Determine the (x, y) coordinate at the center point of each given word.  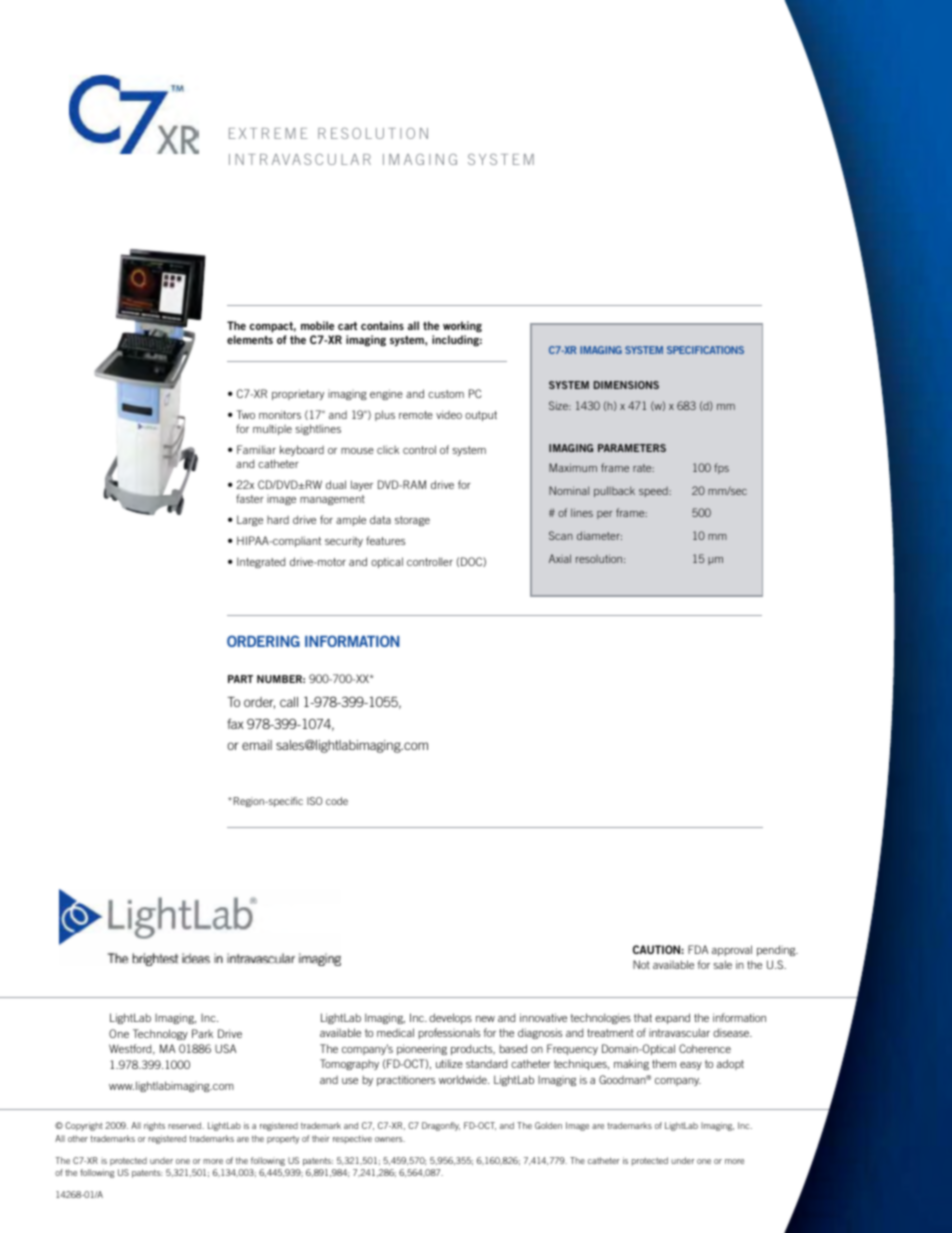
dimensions (626, 385)
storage (412, 521)
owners (390, 1139)
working (462, 326)
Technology (160, 1034)
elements (250, 339)
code (337, 801)
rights (154, 1126)
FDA (698, 949)
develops (450, 1018)
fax (235, 723)
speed (654, 492)
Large (250, 520)
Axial (560, 558)
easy (691, 1066)
